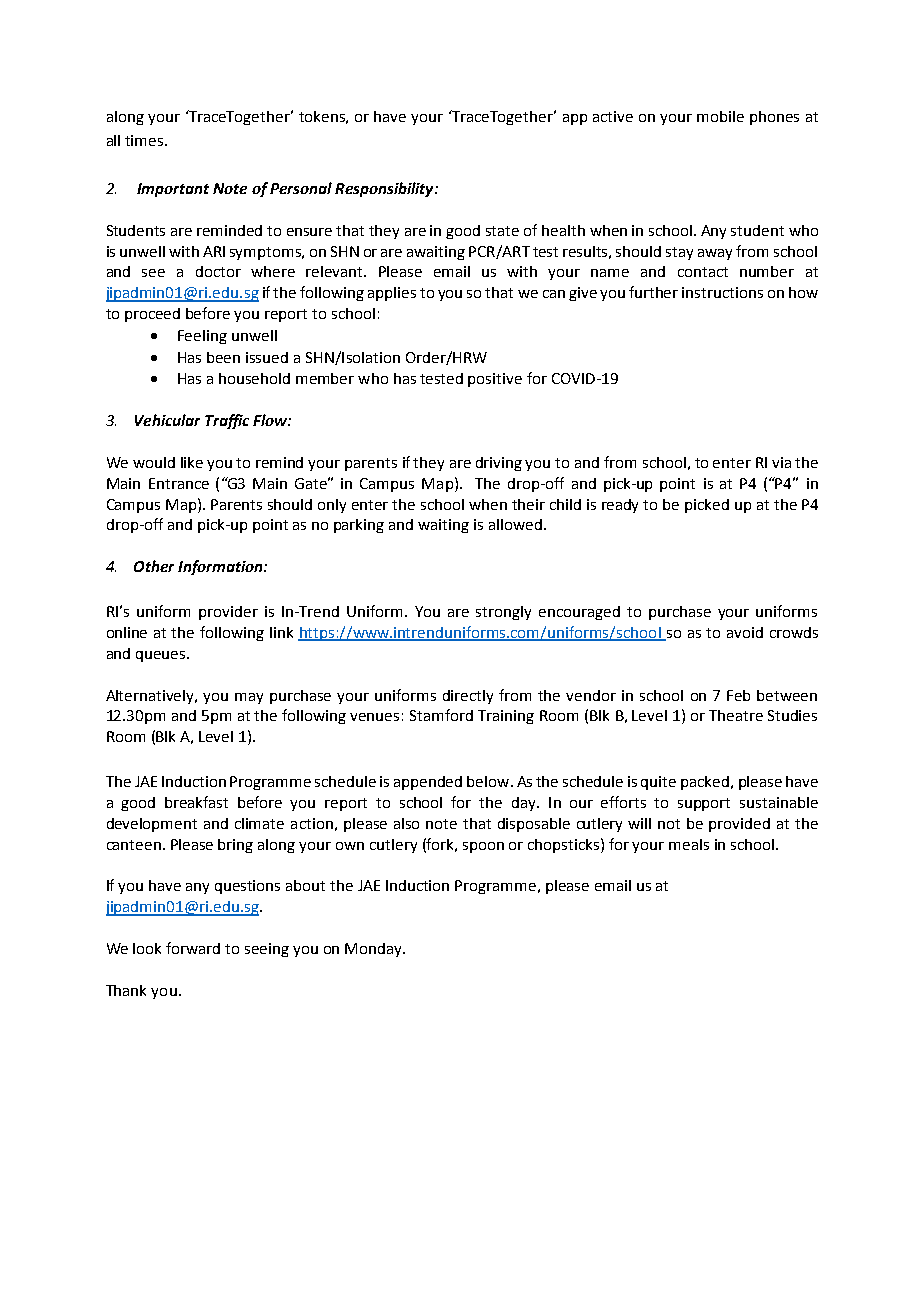 The width and height of the screenshot is (924, 1308). Describe the element at coordinates (720, 116) in the screenshot. I see `mobile` at that location.
